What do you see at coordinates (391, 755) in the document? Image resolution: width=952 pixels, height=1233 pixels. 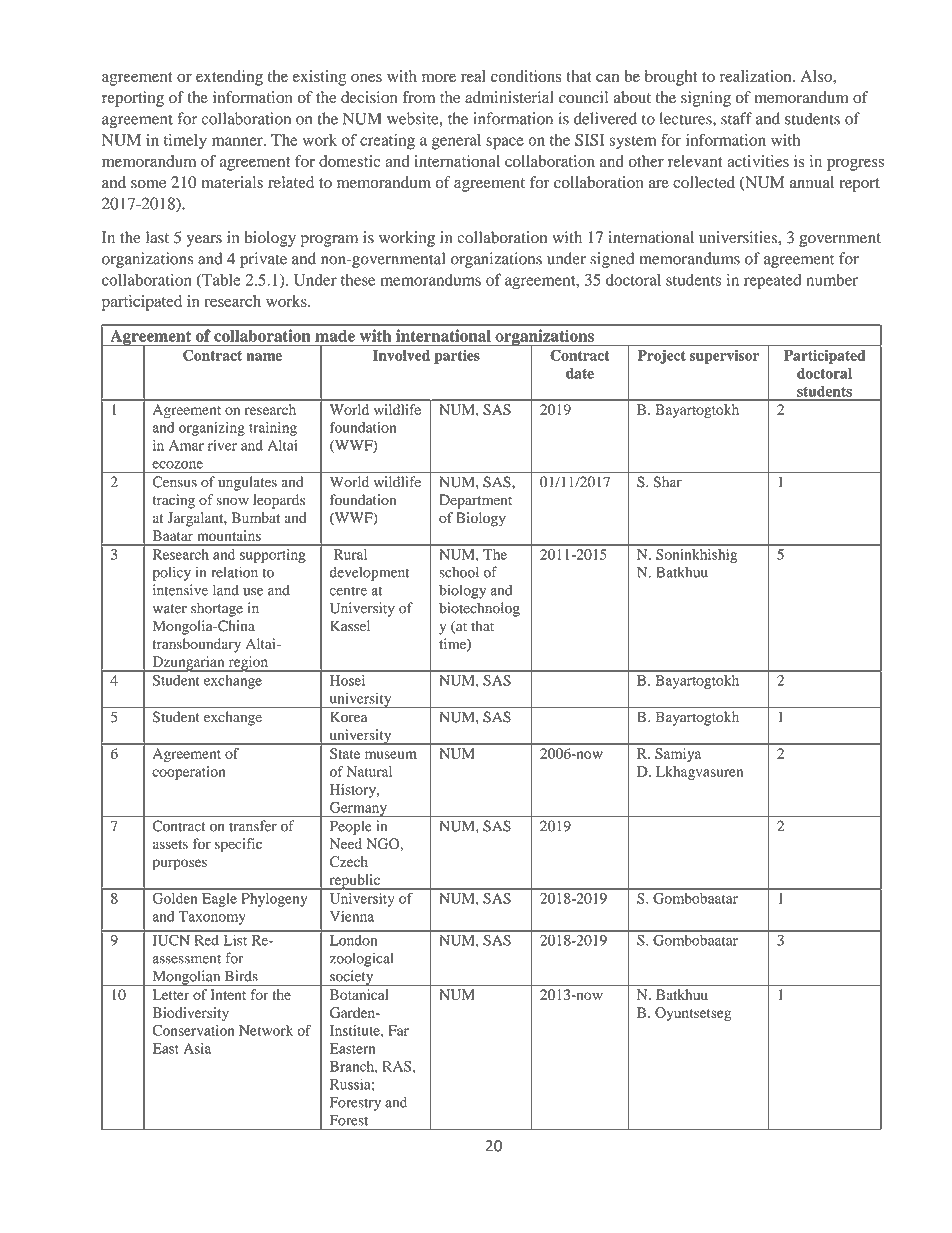 I see `museum` at bounding box center [391, 755].
